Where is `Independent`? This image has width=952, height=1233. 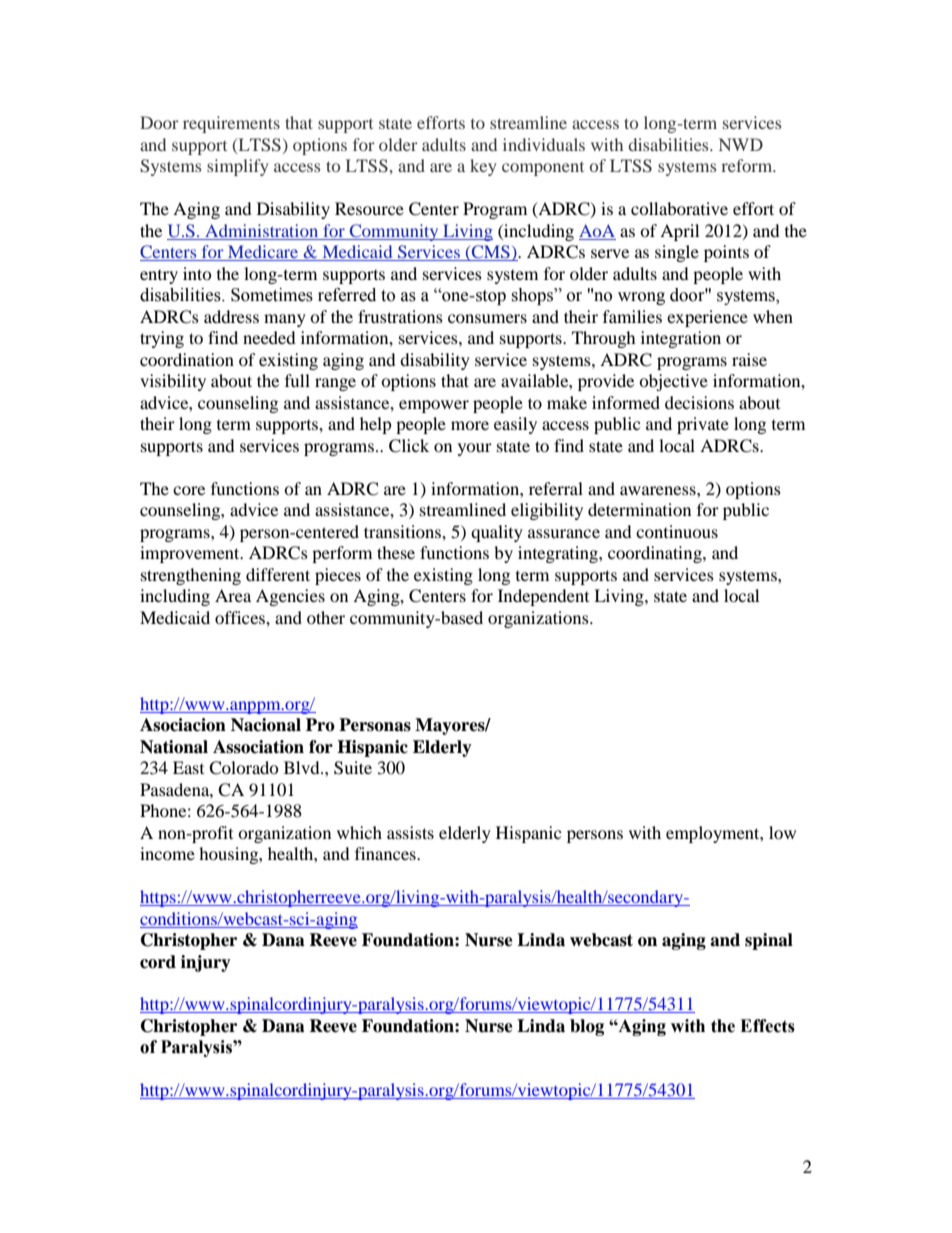
Independent is located at coordinates (543, 597).
